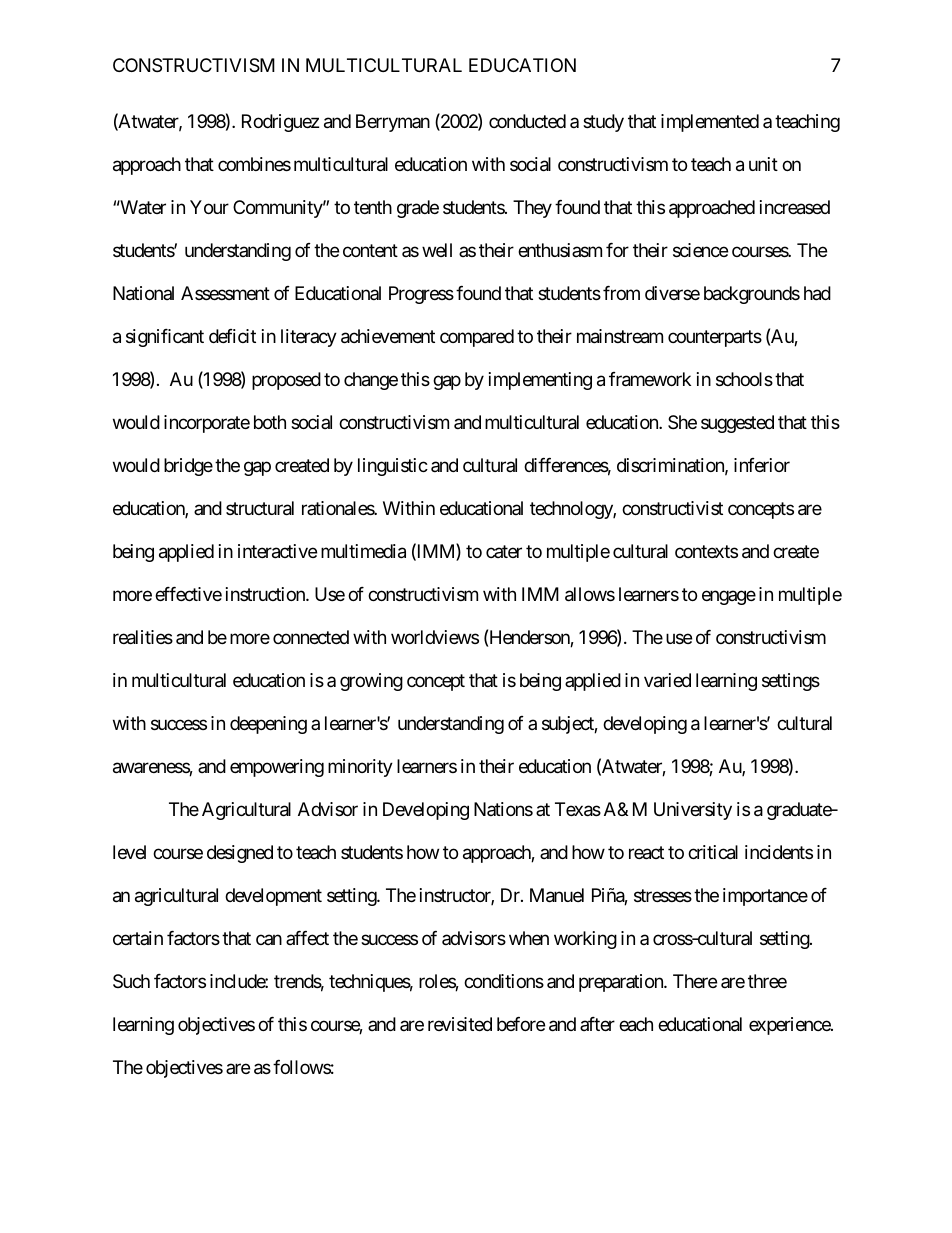 Image resolution: width=952 pixels, height=1233 pixels. What do you see at coordinates (672, 508) in the screenshot?
I see `constructivist` at bounding box center [672, 508].
